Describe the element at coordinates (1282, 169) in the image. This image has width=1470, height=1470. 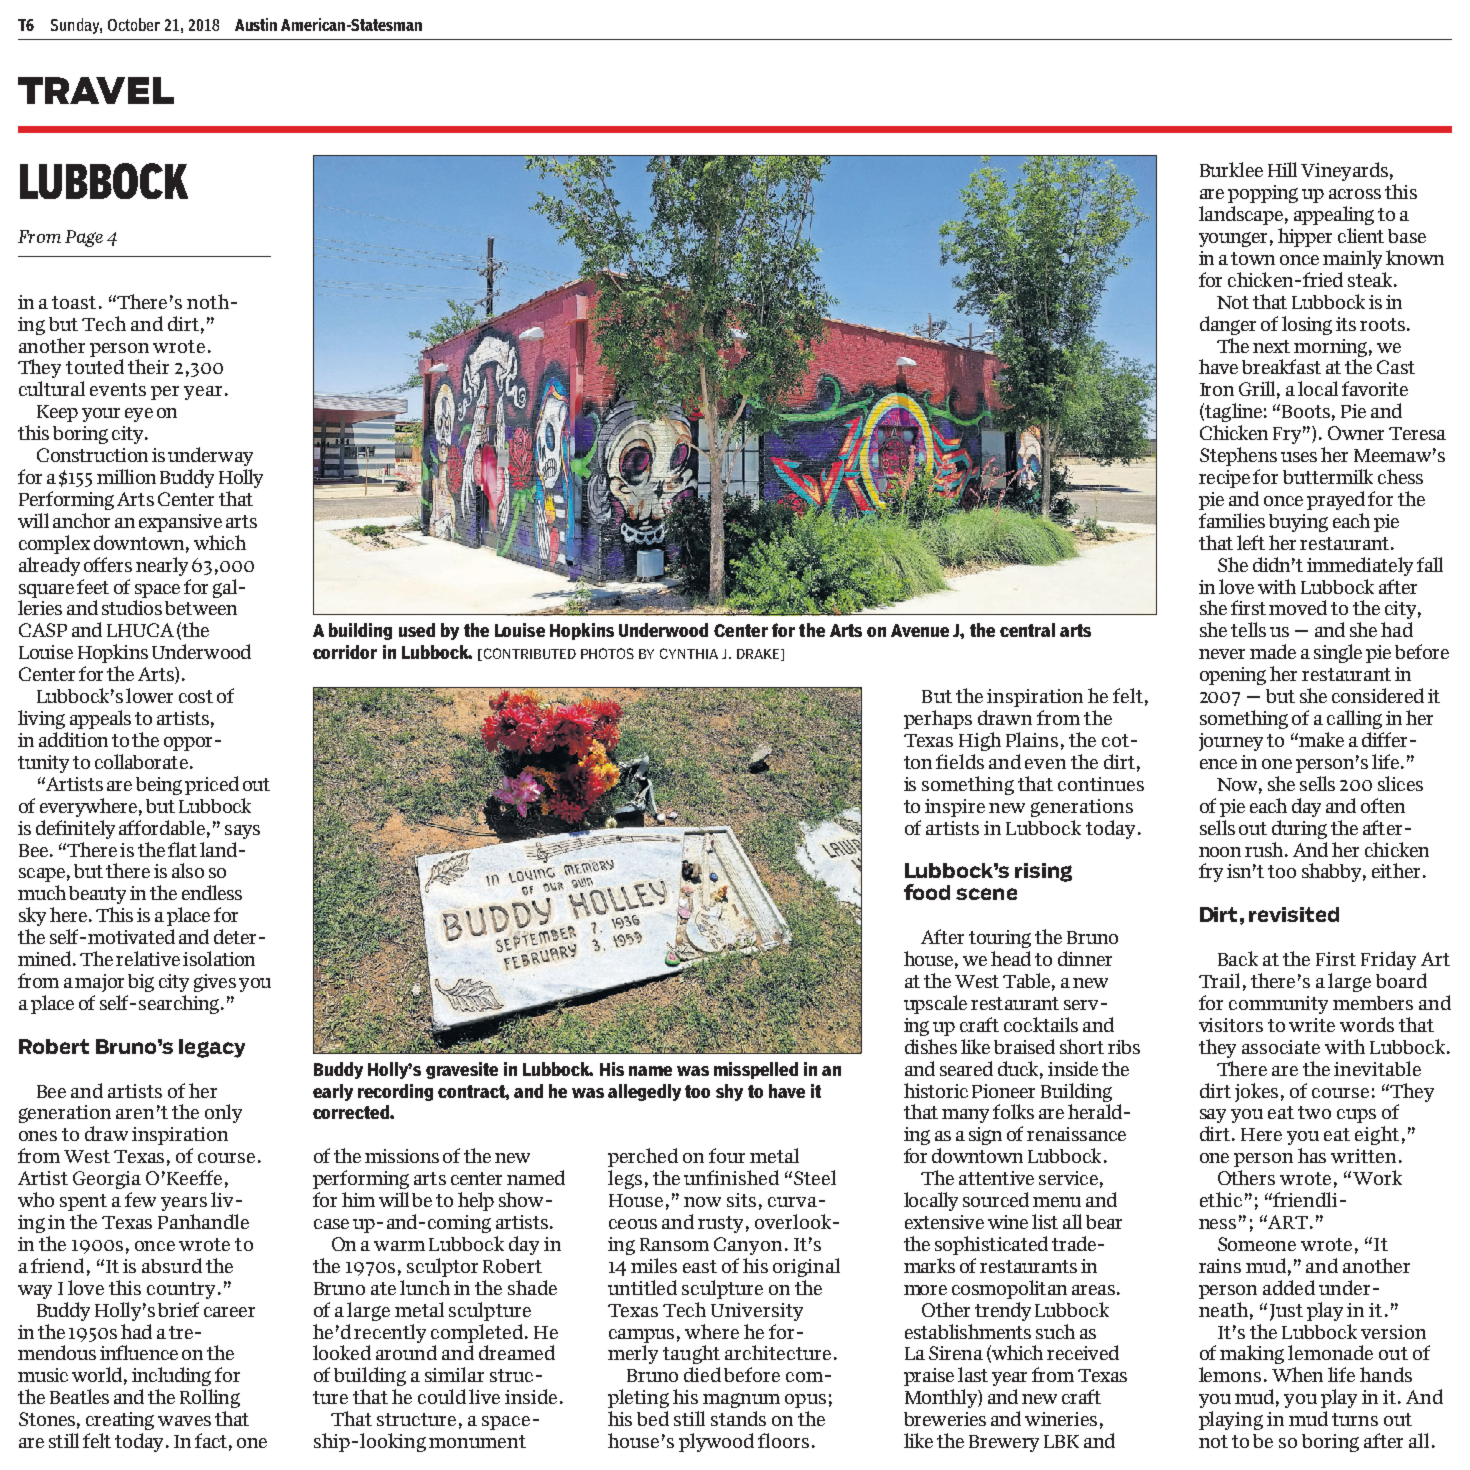
I see `Hill` at that location.
